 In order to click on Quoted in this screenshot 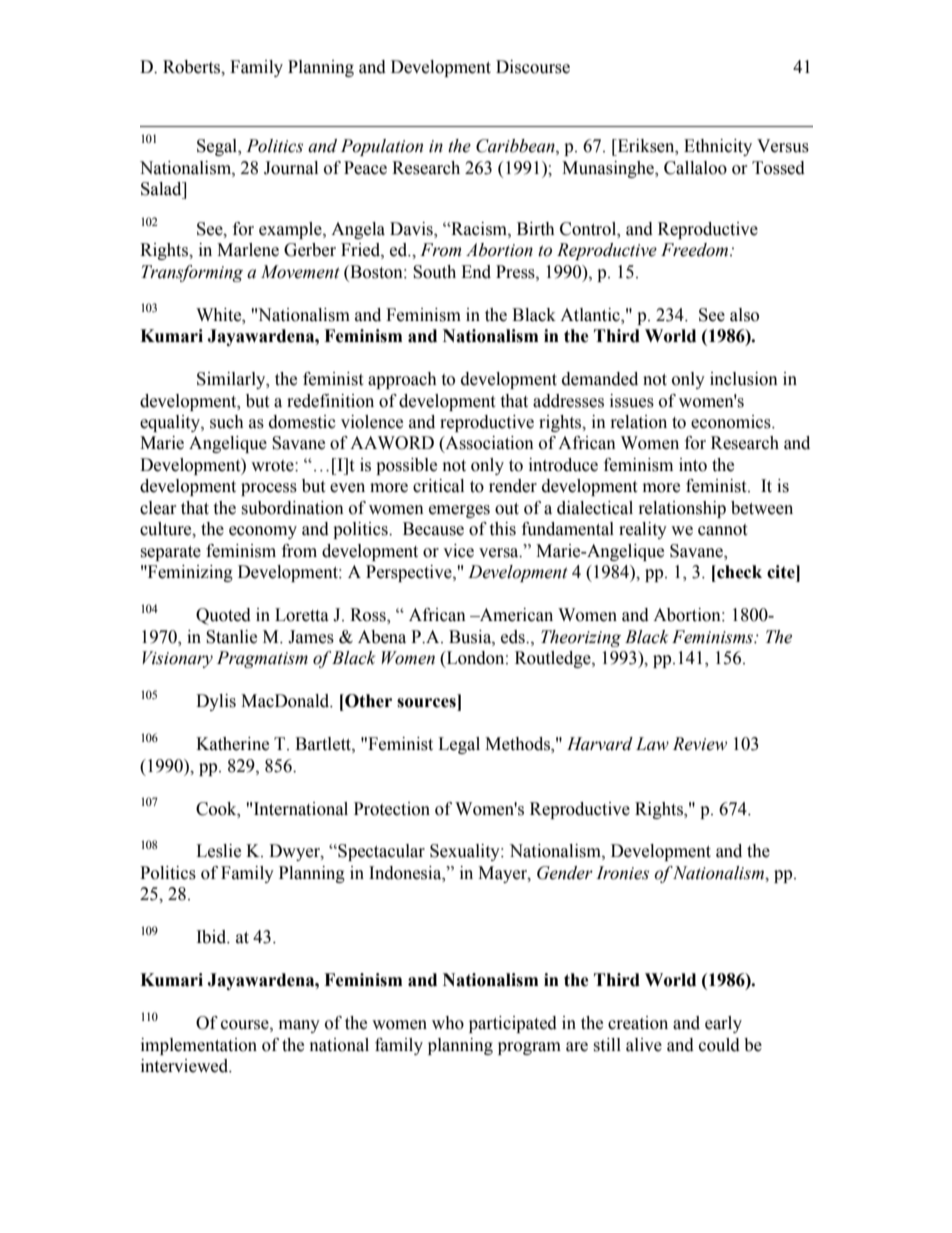, I will do `click(223, 616)`.
